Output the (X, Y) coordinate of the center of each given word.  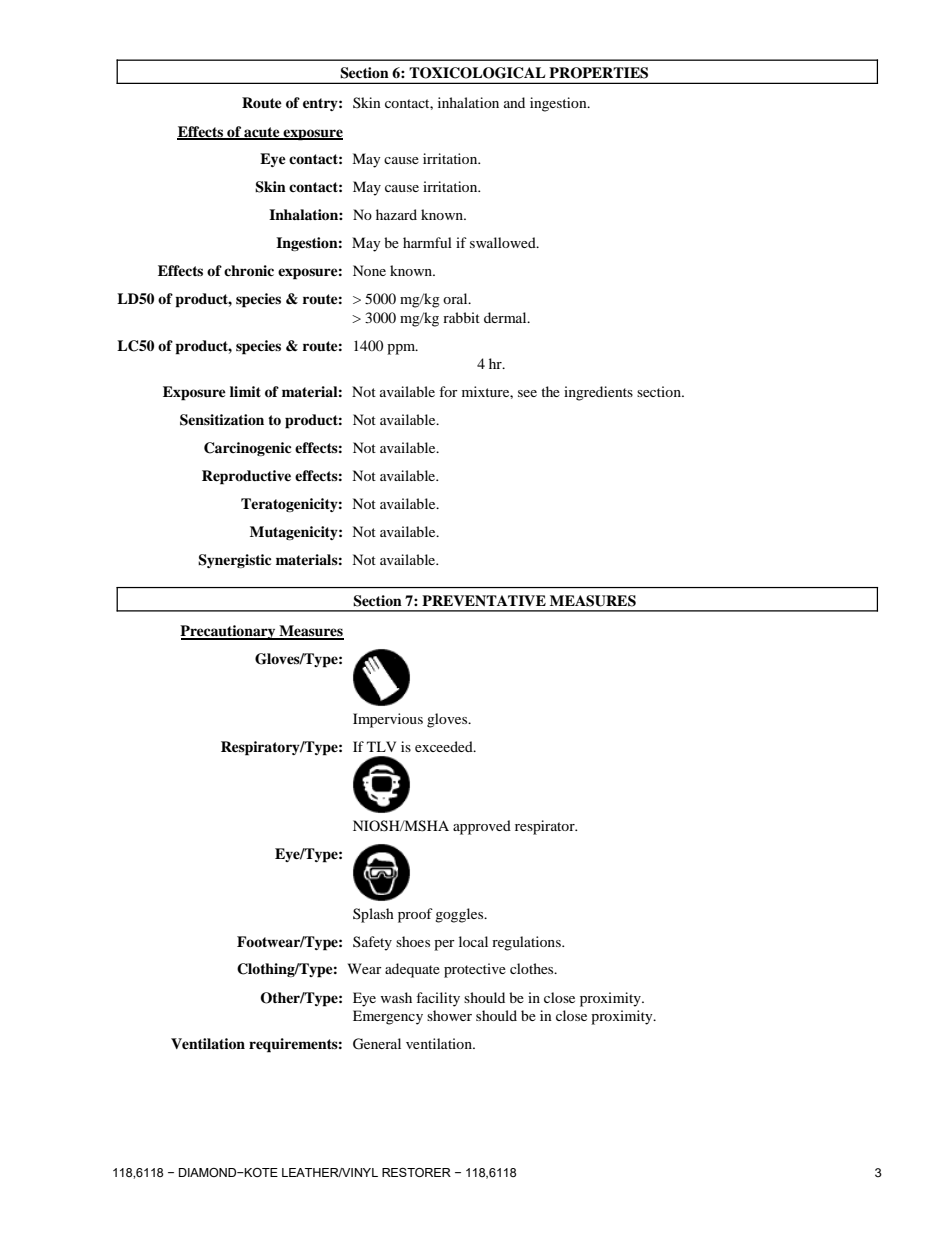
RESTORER (416, 1172)
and (514, 102)
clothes (533, 968)
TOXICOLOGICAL (477, 73)
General (377, 1044)
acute (262, 133)
